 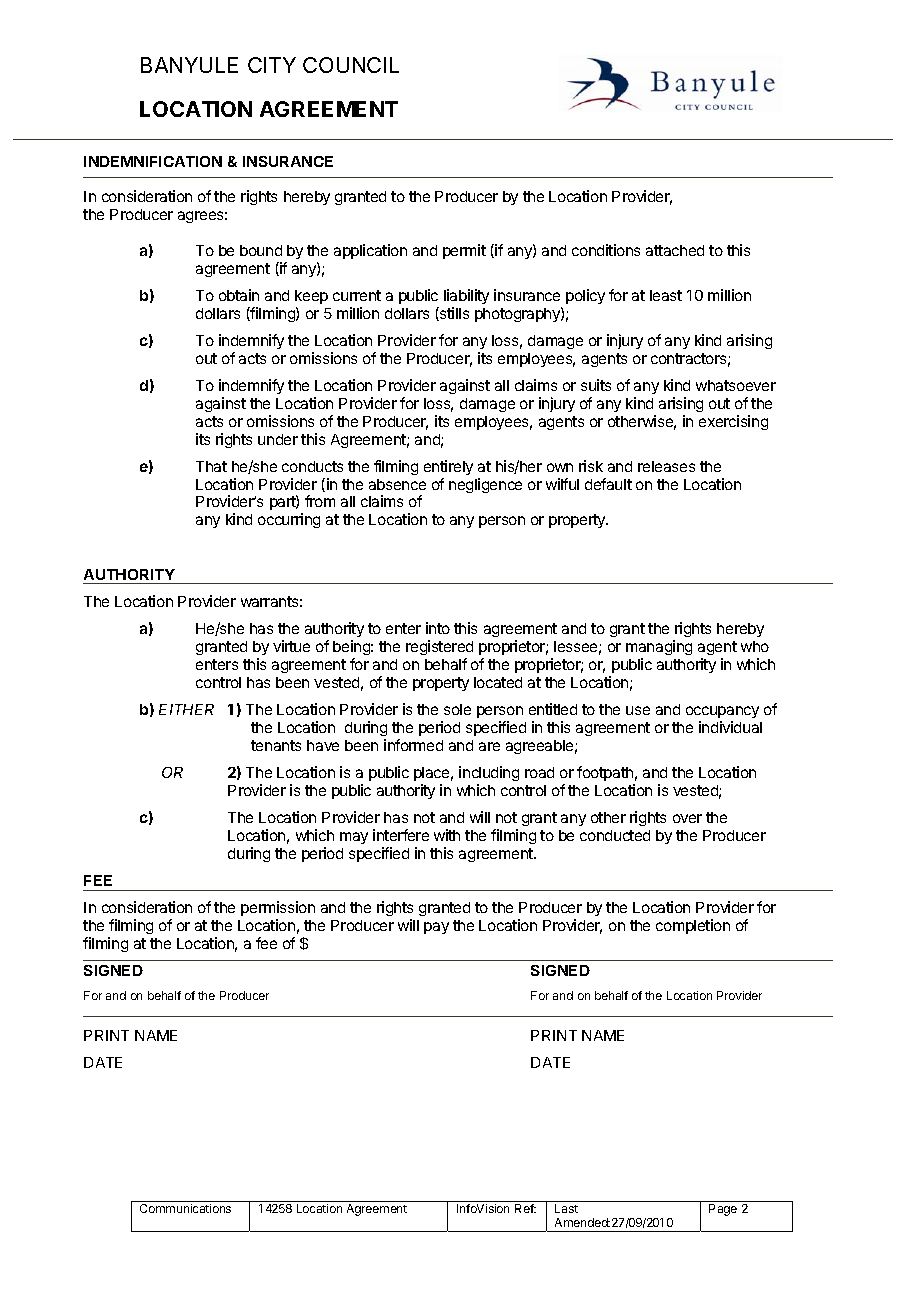 What do you see at coordinates (675, 250) in the screenshot?
I see `attached` at bounding box center [675, 250].
